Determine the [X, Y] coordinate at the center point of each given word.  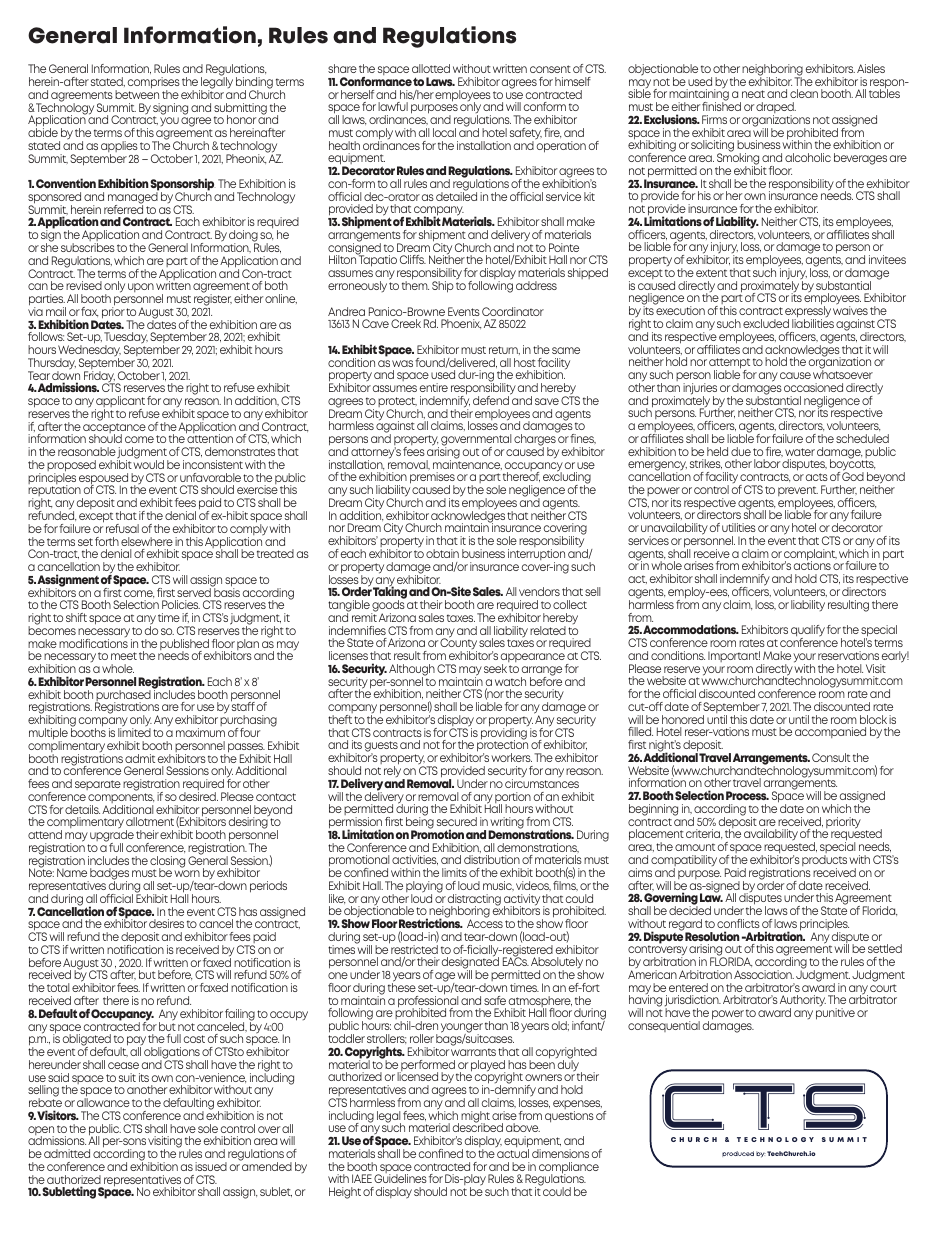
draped [776, 109]
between [137, 93]
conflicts [738, 923]
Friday [100, 378]
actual [513, 1152]
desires [166, 923]
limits [454, 872]
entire [434, 387]
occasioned [813, 387]
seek [495, 668]
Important [734, 656]
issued [211, 1166]
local [444, 132]
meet [124, 656]
